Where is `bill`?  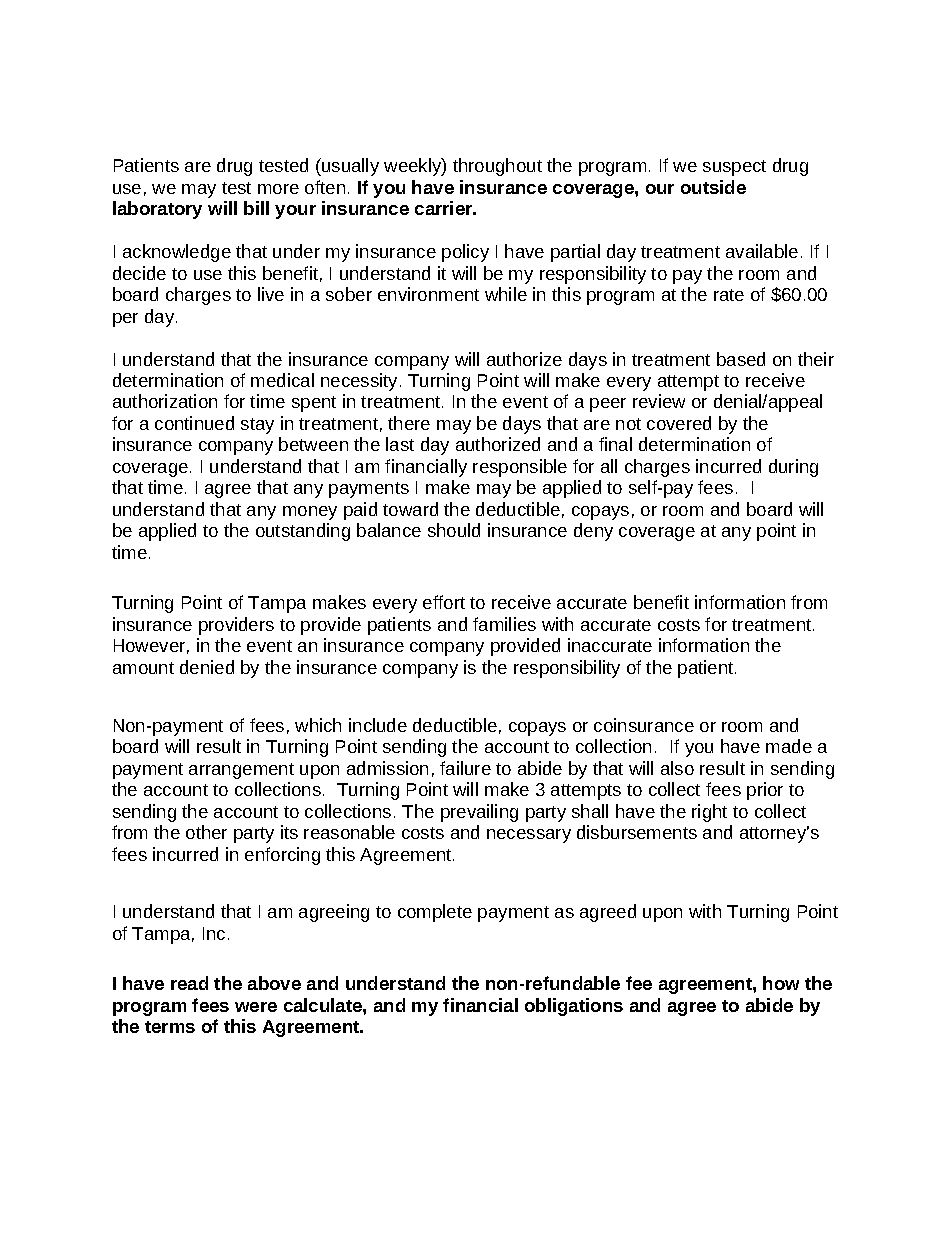 bill is located at coordinates (256, 208).
